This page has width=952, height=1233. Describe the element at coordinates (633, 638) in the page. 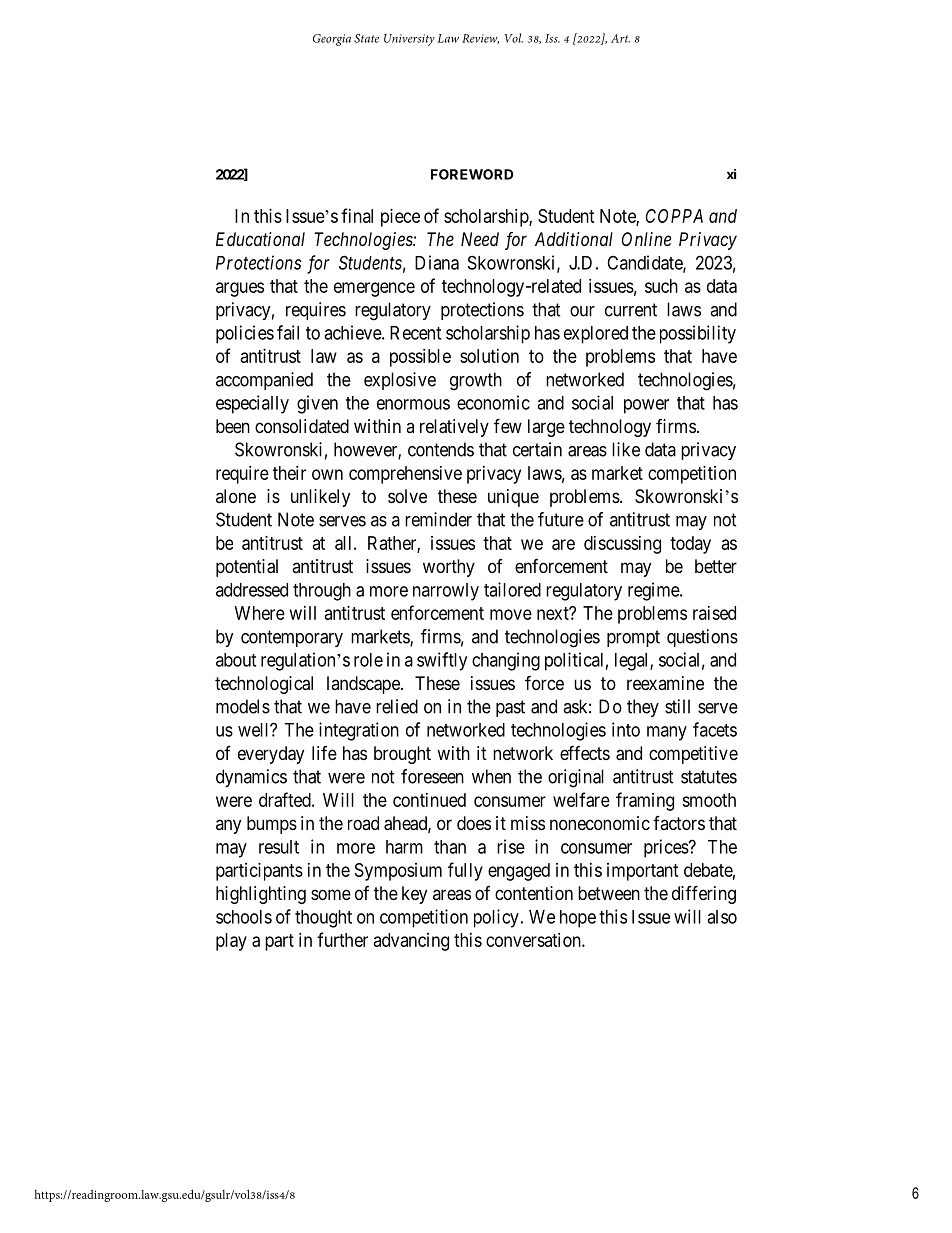

I see `prompt` at that location.
